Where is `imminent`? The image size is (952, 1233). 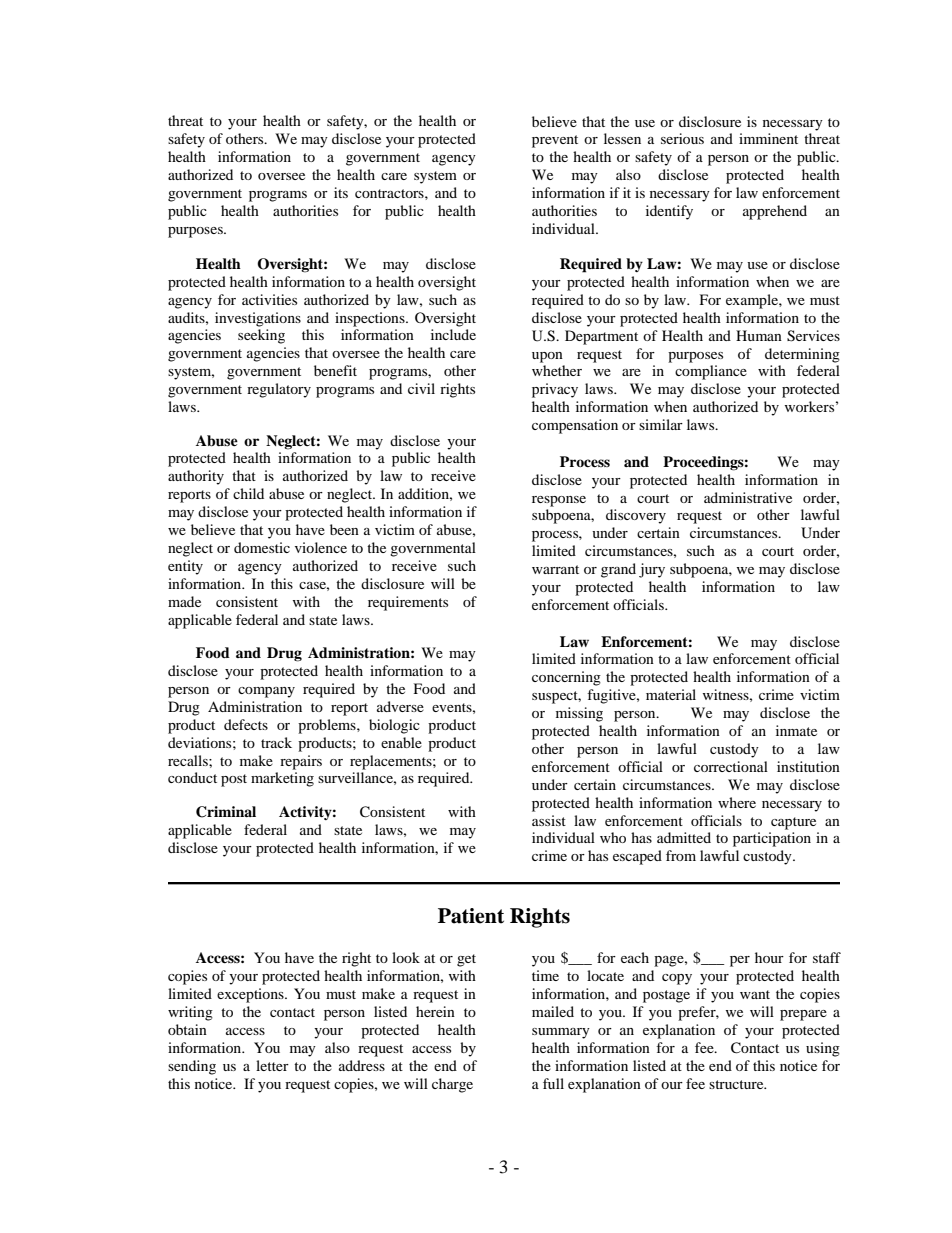 imminent is located at coordinates (768, 138).
